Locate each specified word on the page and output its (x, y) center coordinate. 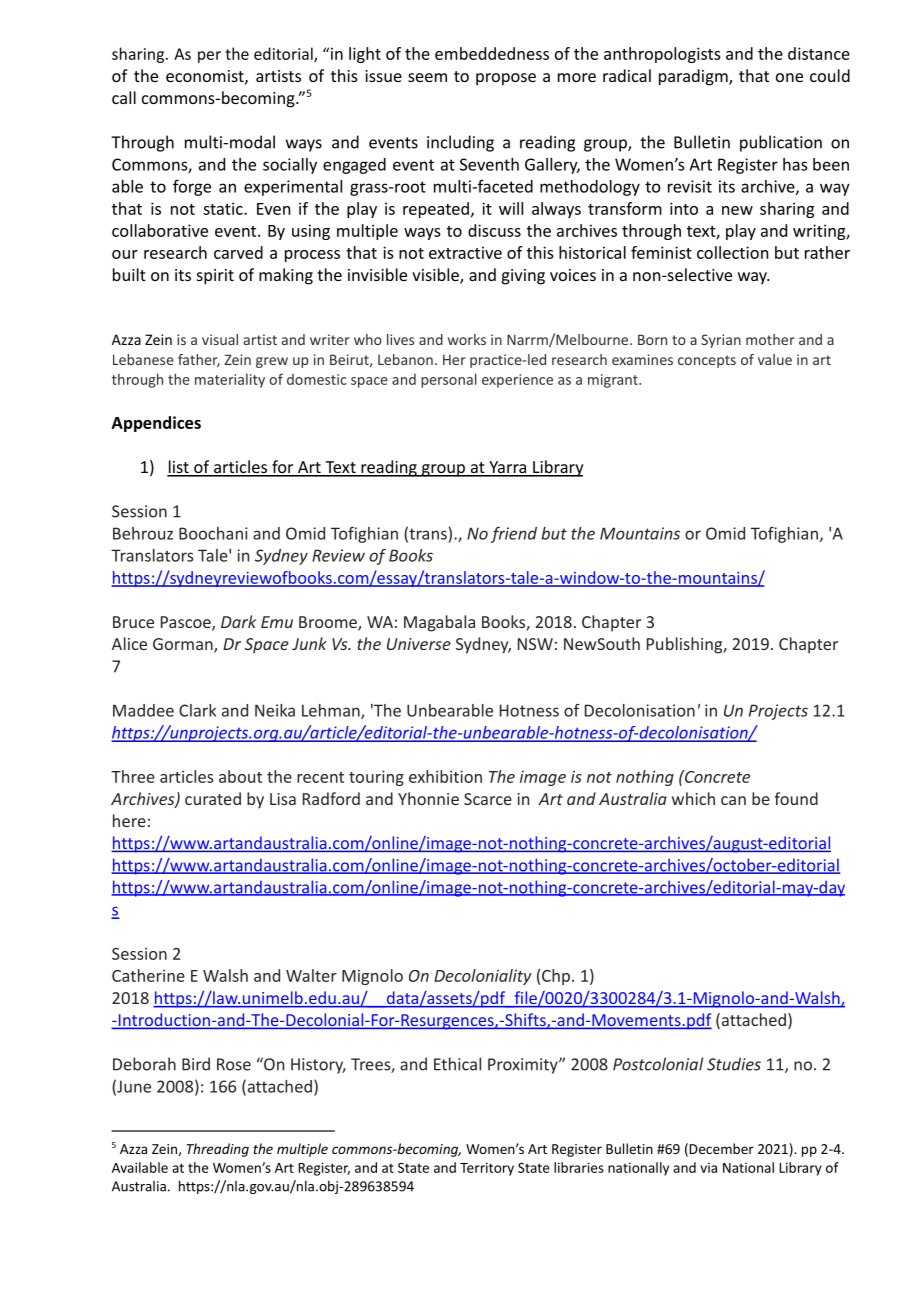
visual (220, 339)
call (124, 97)
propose (506, 79)
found (796, 798)
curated (213, 798)
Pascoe (187, 623)
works (467, 339)
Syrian (721, 341)
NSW (535, 644)
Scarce (488, 799)
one (789, 77)
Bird (196, 1064)
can (733, 800)
